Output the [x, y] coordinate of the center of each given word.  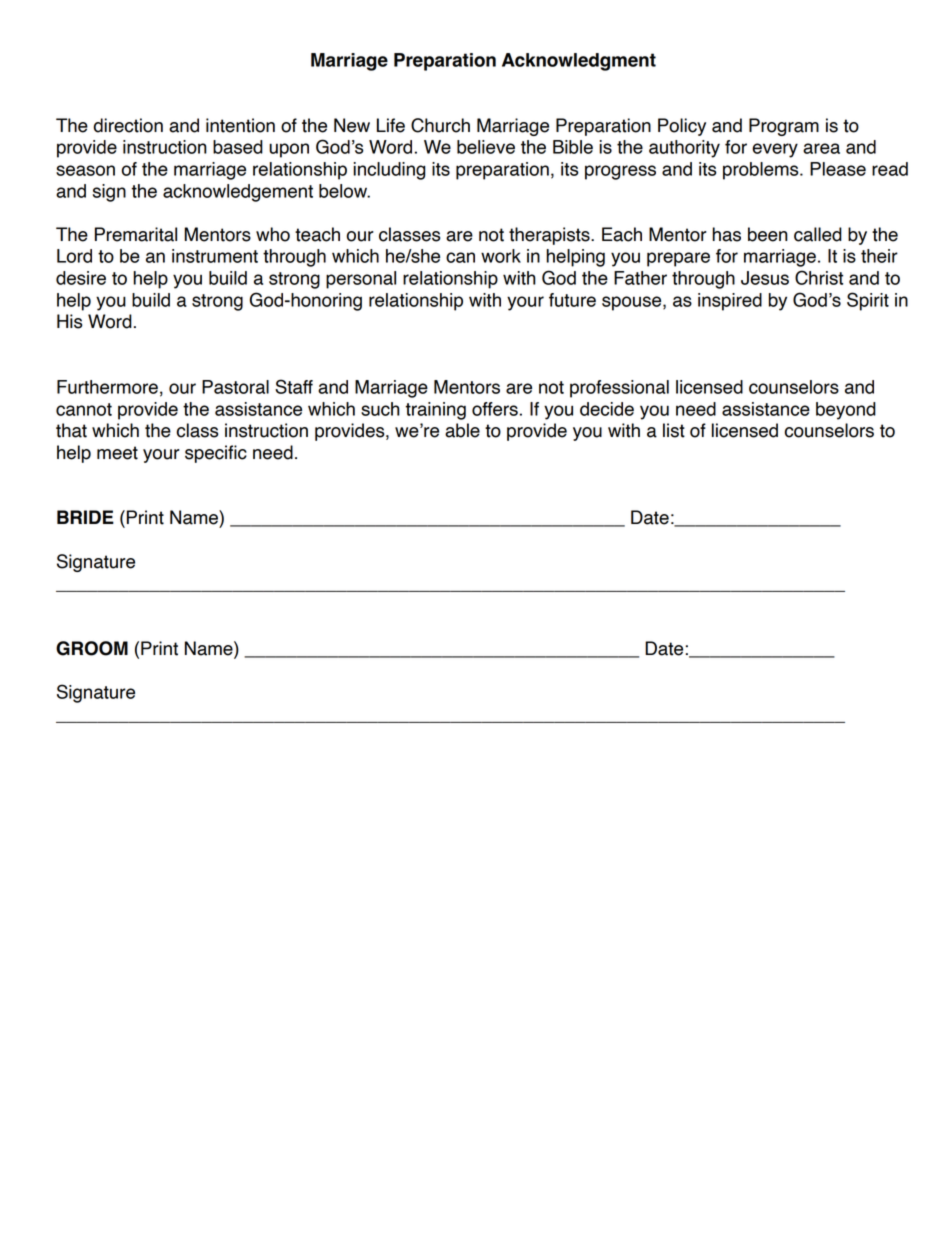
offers [495, 409]
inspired [730, 302]
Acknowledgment [579, 62]
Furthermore [107, 387]
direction [128, 125]
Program [784, 127]
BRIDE [85, 517]
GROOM [92, 648]
